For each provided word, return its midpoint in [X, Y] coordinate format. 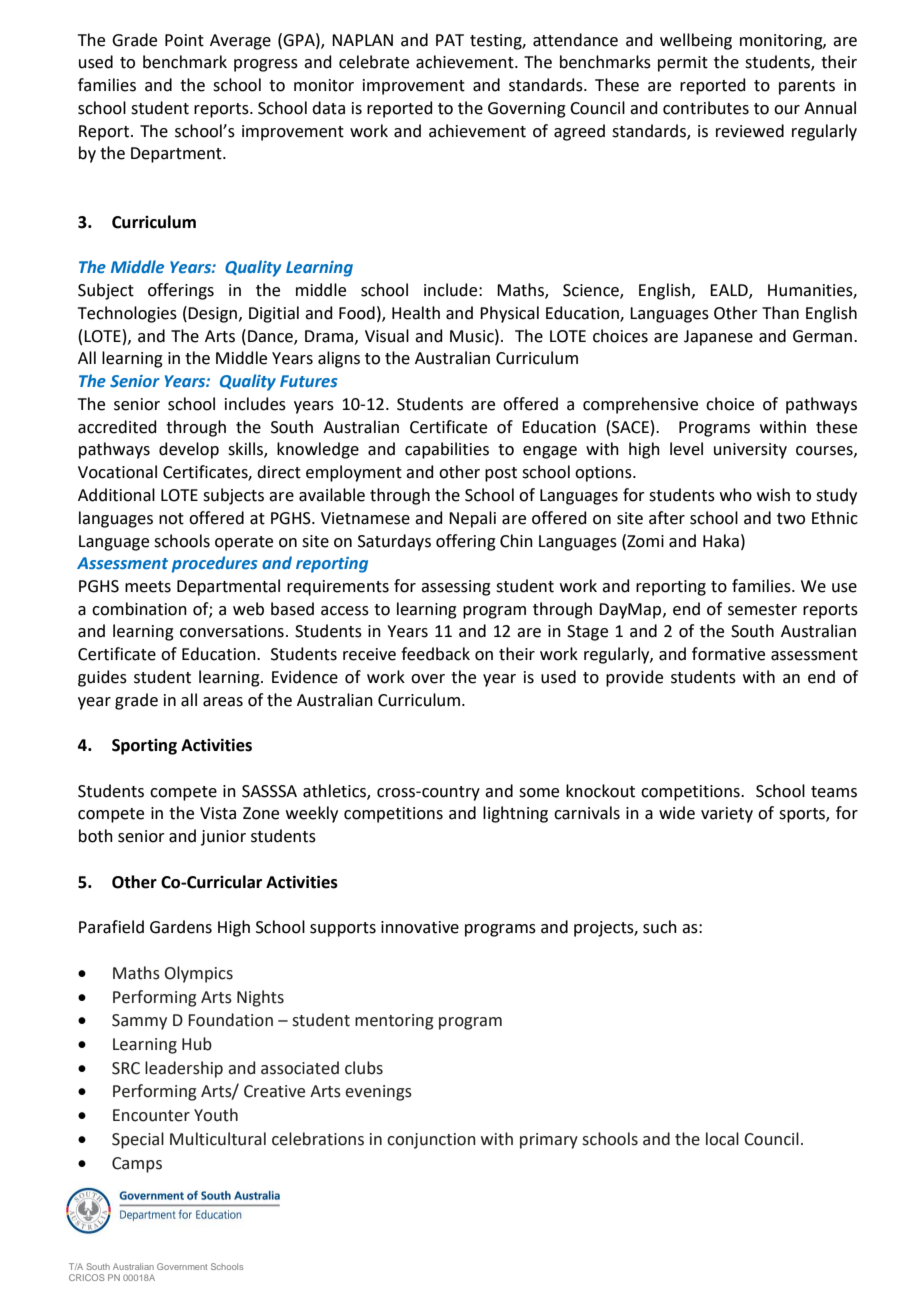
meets [148, 587]
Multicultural [218, 1139]
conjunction [431, 1141]
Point [184, 40]
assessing [456, 588]
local [722, 1139]
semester [762, 610]
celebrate [374, 62]
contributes [706, 108]
